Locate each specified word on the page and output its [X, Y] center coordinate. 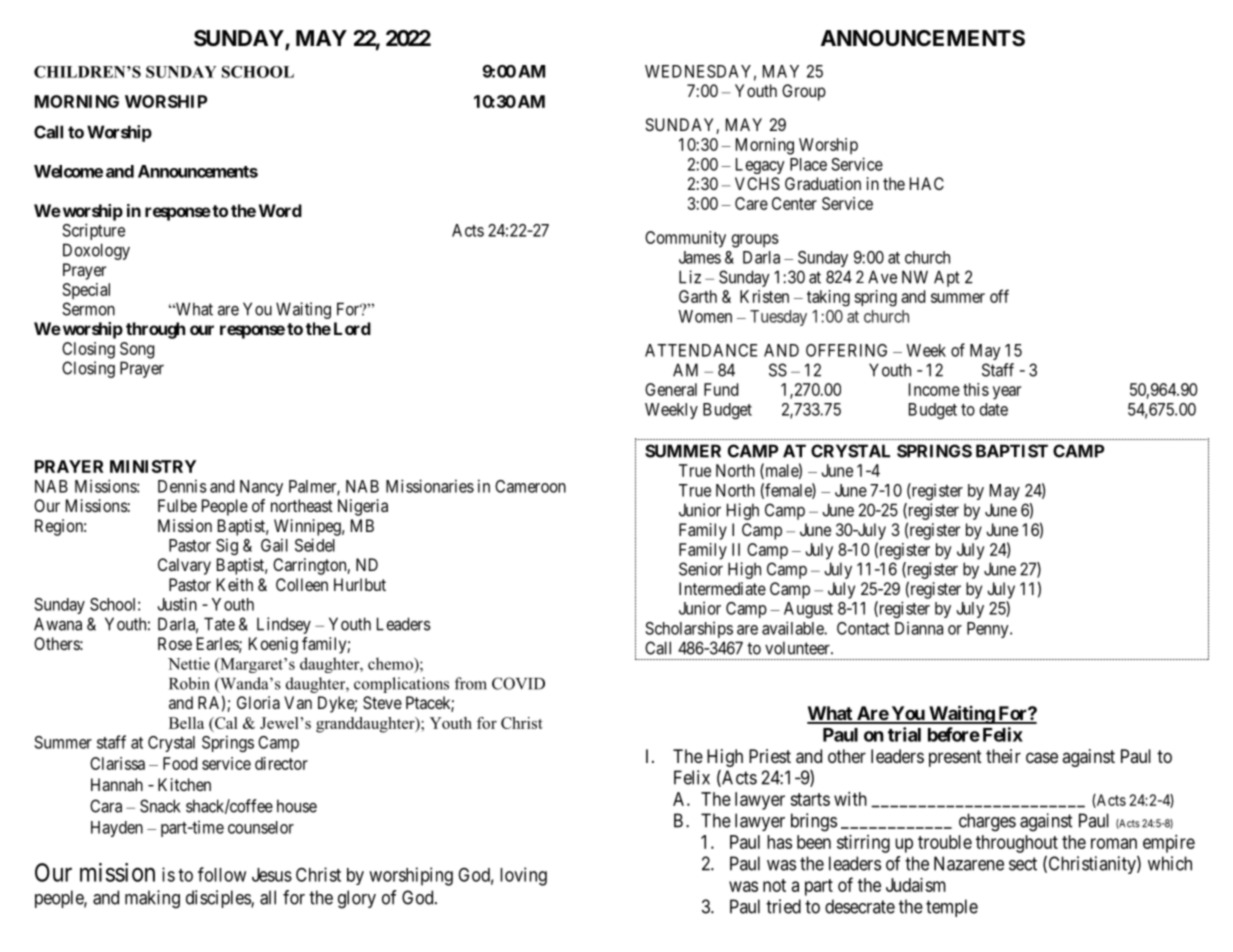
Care [751, 203]
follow [222, 874]
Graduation [823, 183]
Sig [227, 546]
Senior [701, 569]
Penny [989, 630]
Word [280, 210]
